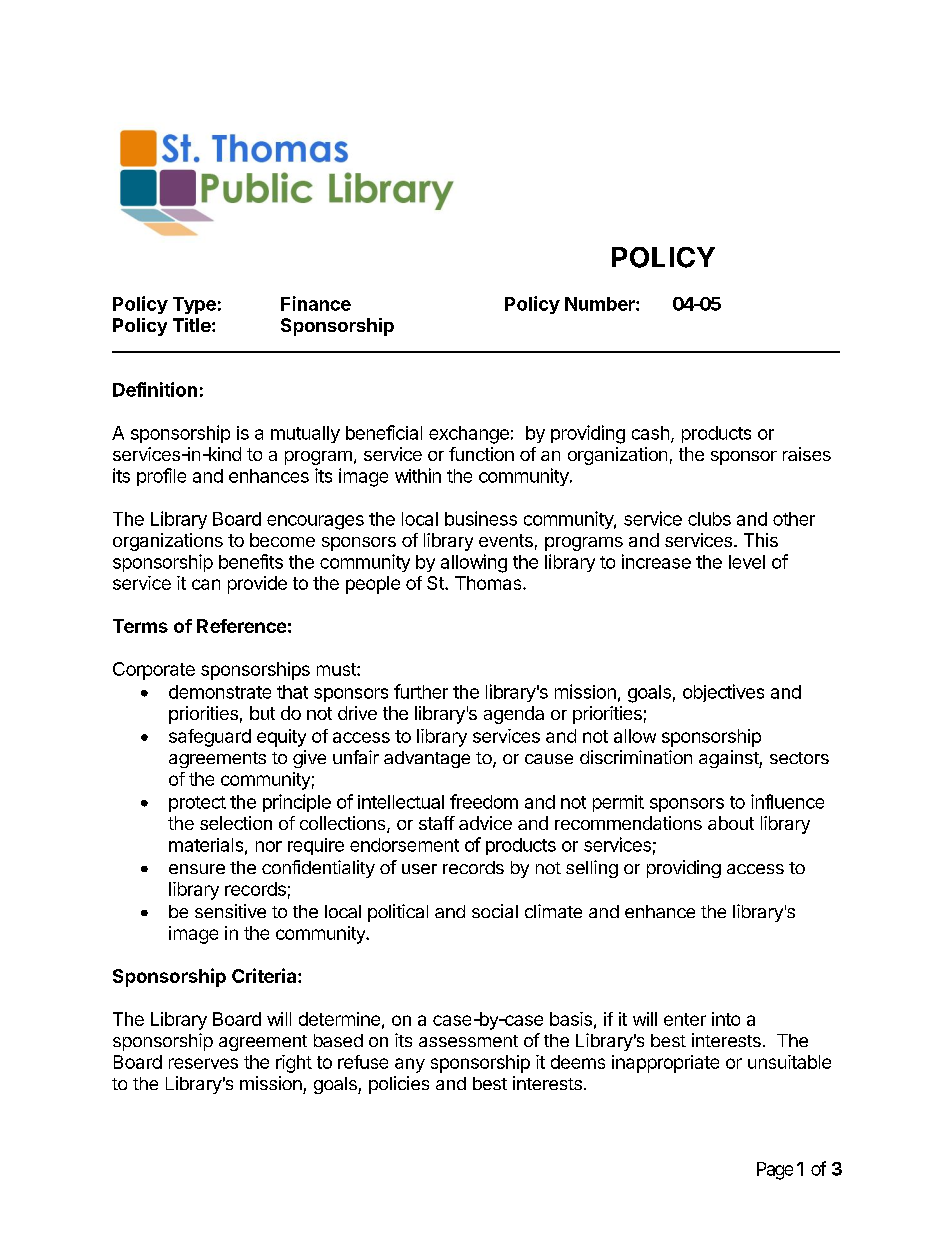  I want to click on exchange, so click(469, 435).
